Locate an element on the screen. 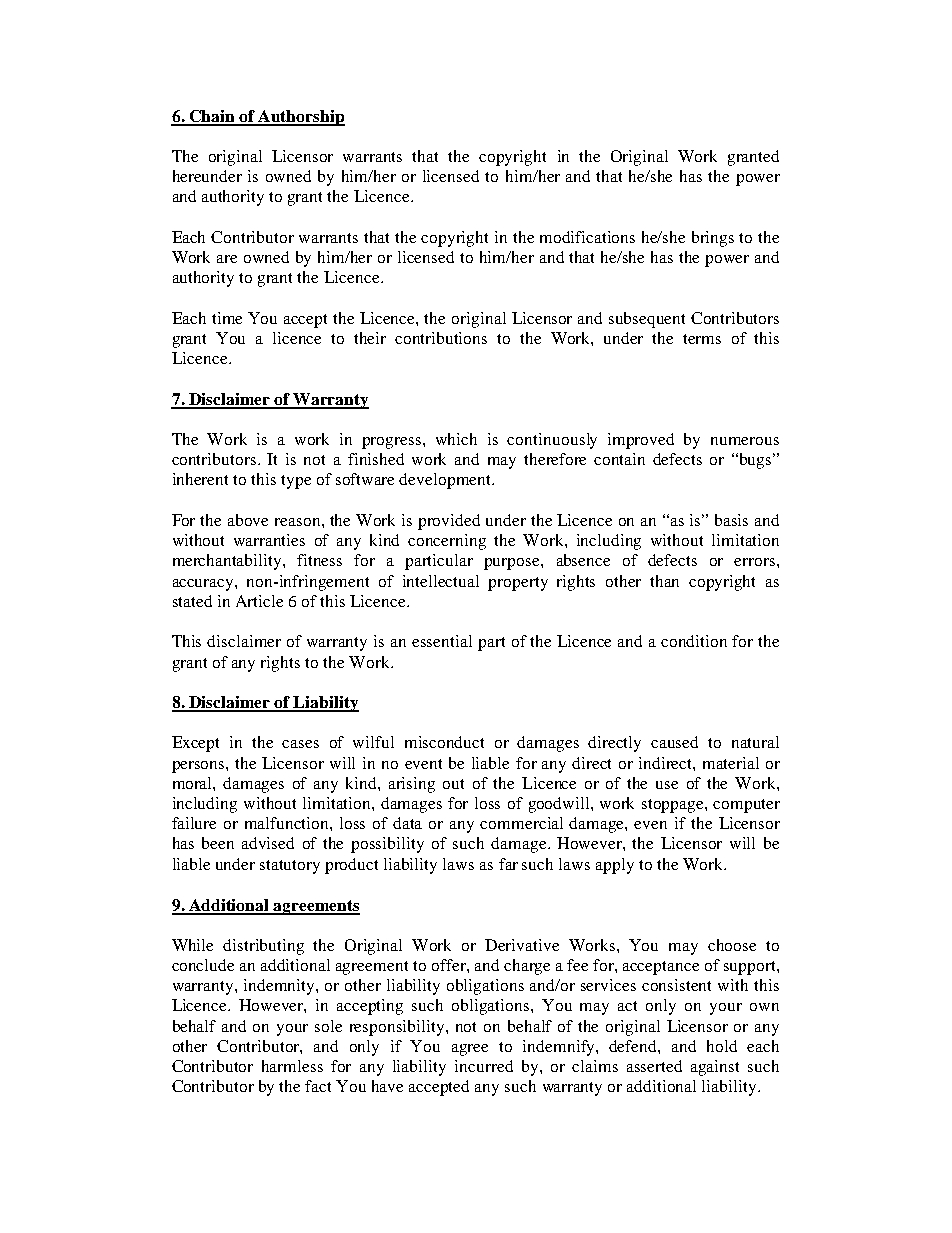 The width and height of the screenshot is (952, 1233). time is located at coordinates (227, 318).
